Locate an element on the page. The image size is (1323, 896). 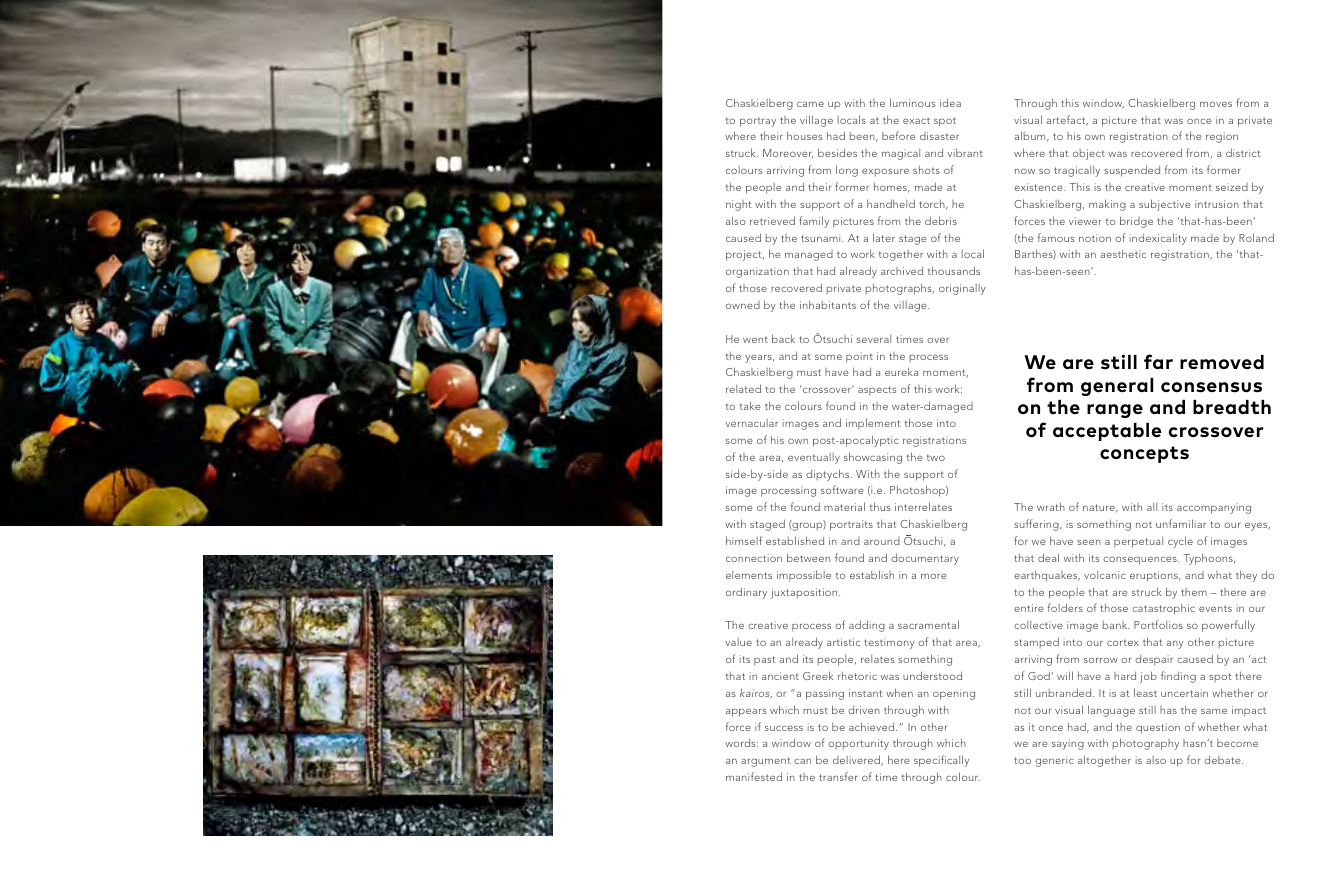
argument is located at coordinates (766, 762).
